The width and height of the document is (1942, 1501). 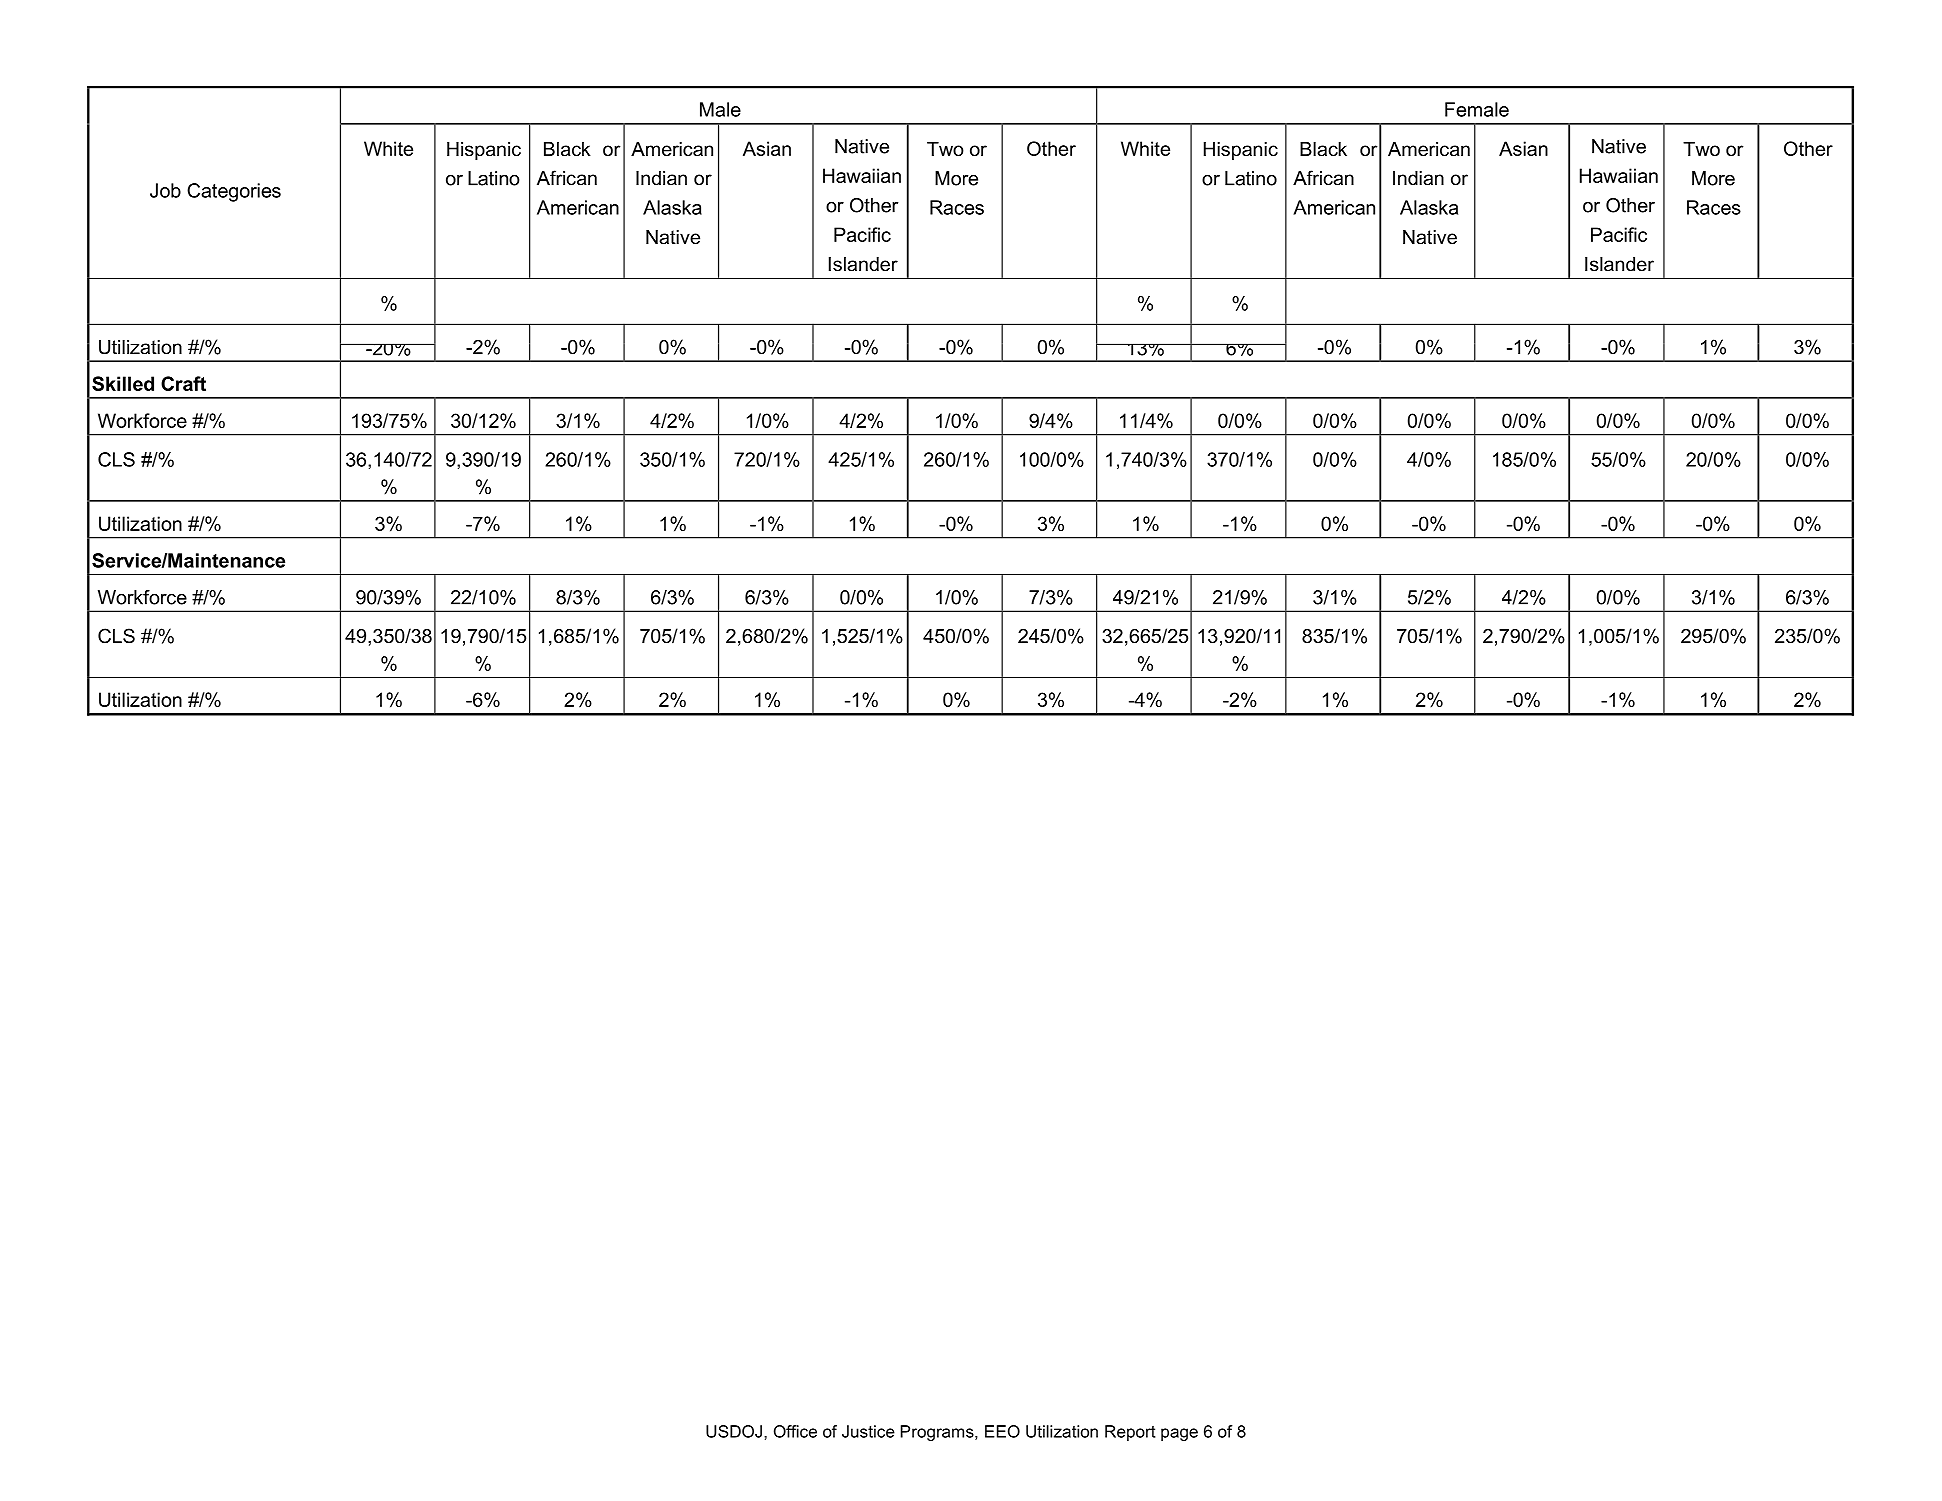 I want to click on page, so click(x=1179, y=1434).
